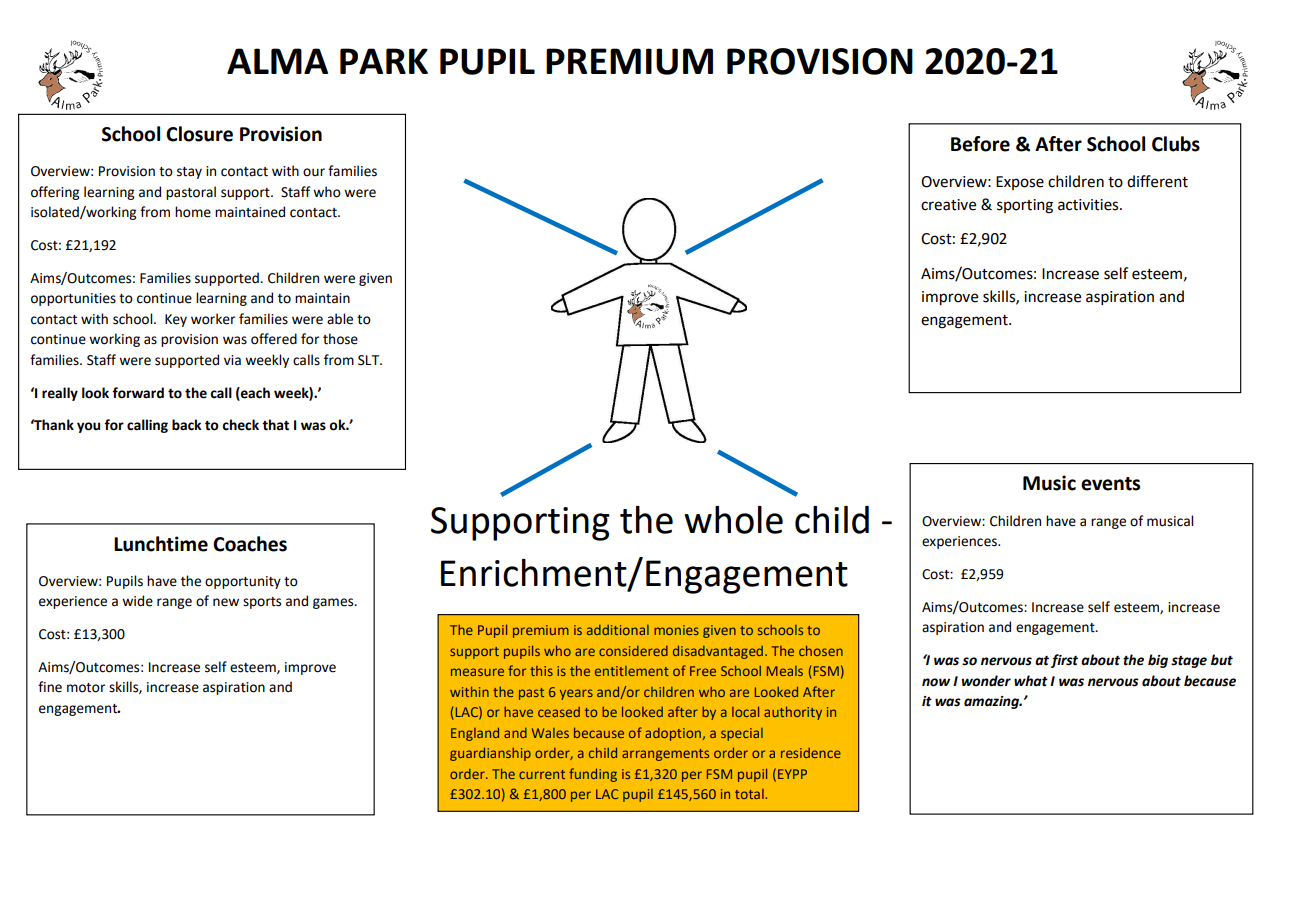 Image resolution: width=1308 pixels, height=924 pixels. I want to click on Key, so click(176, 320).
